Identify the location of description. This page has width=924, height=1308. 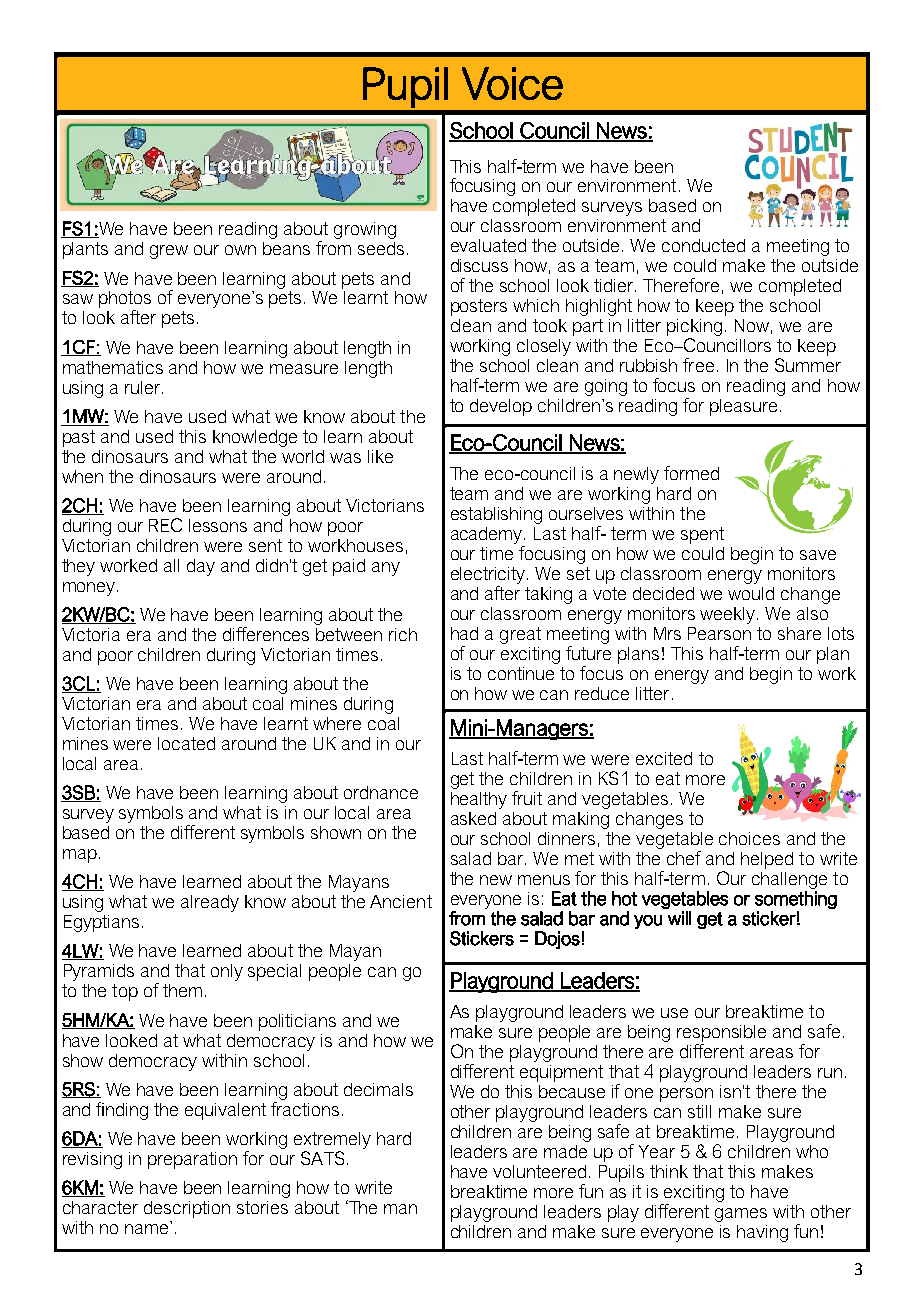
(187, 1209).
